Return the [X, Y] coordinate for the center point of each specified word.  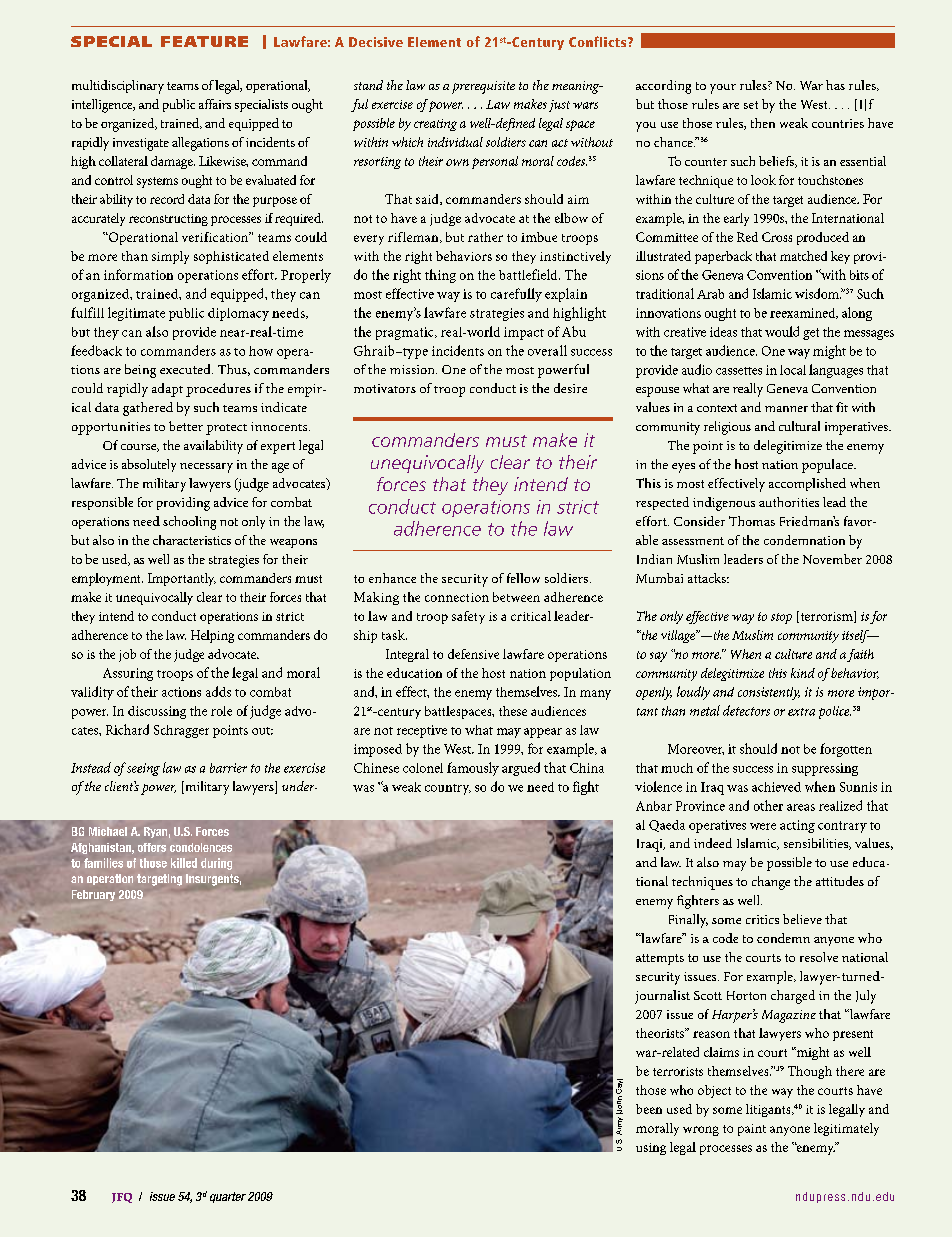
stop [781, 618]
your [723, 89]
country [448, 789]
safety [468, 617]
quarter [228, 1197]
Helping [212, 636]
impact [524, 333]
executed [186, 369]
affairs [215, 104]
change [771, 883]
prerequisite [483, 87]
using [651, 1149]
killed [184, 863]
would [782, 331]
